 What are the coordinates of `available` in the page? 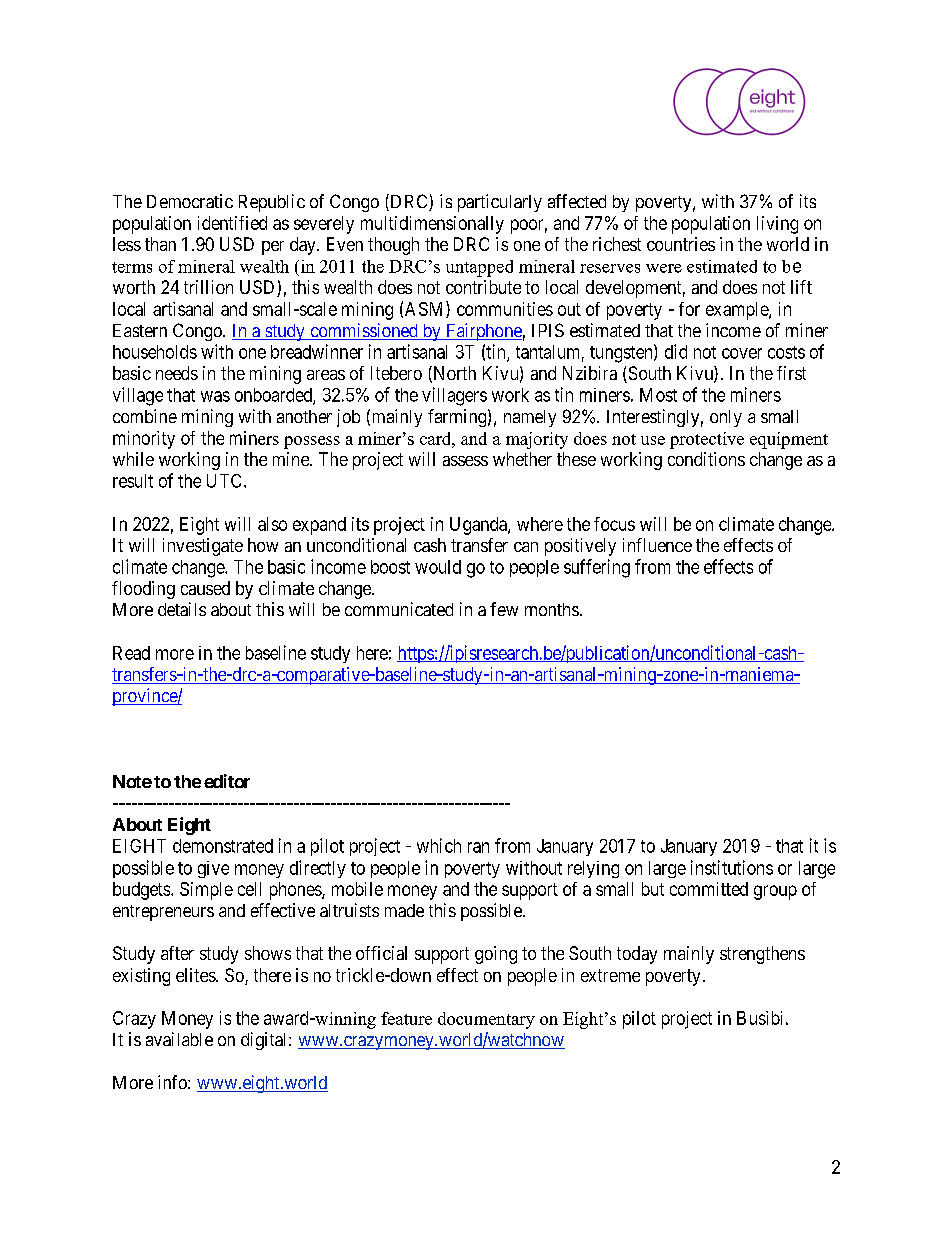 It's located at (179, 1039).
